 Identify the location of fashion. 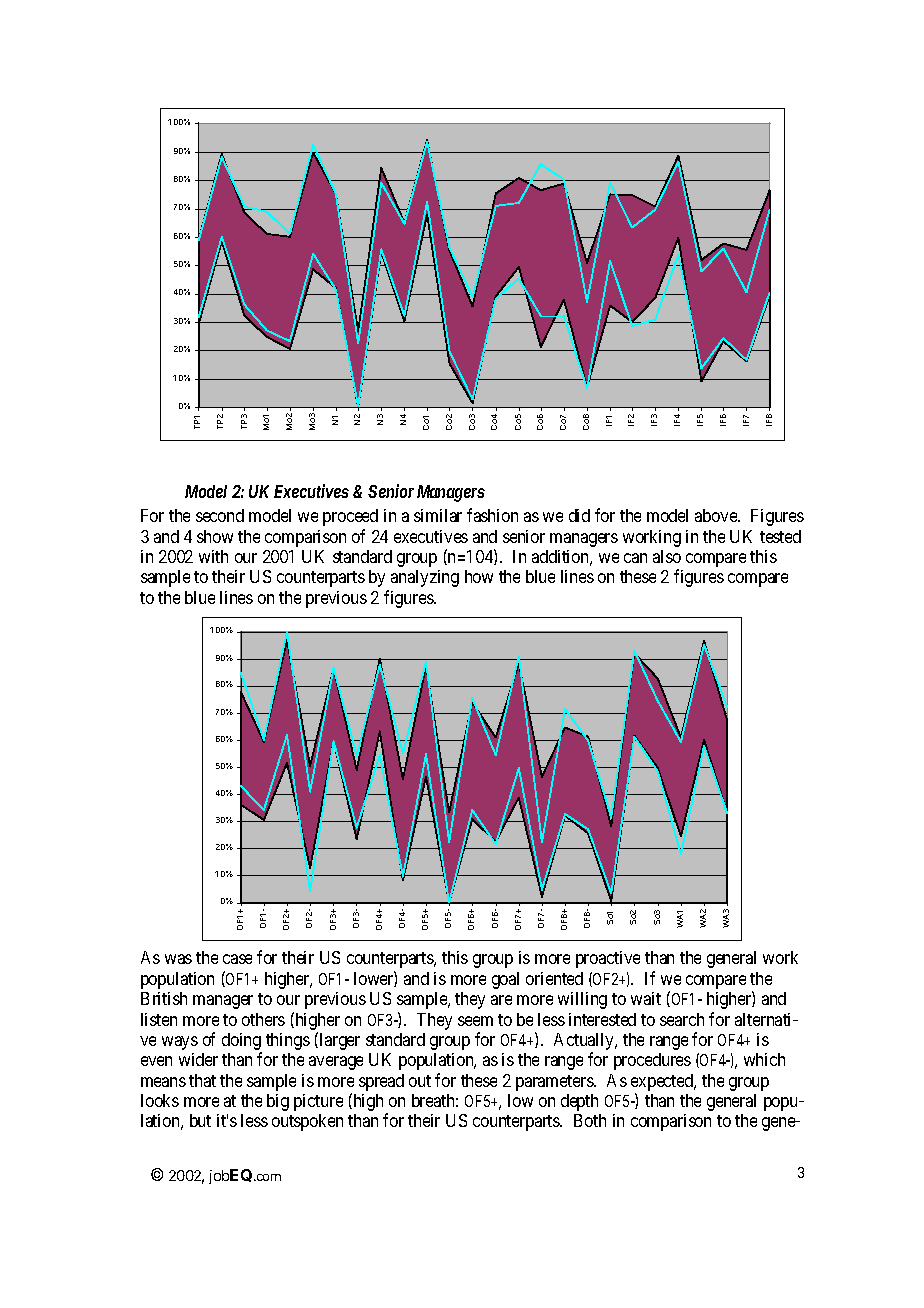
(492, 515).
